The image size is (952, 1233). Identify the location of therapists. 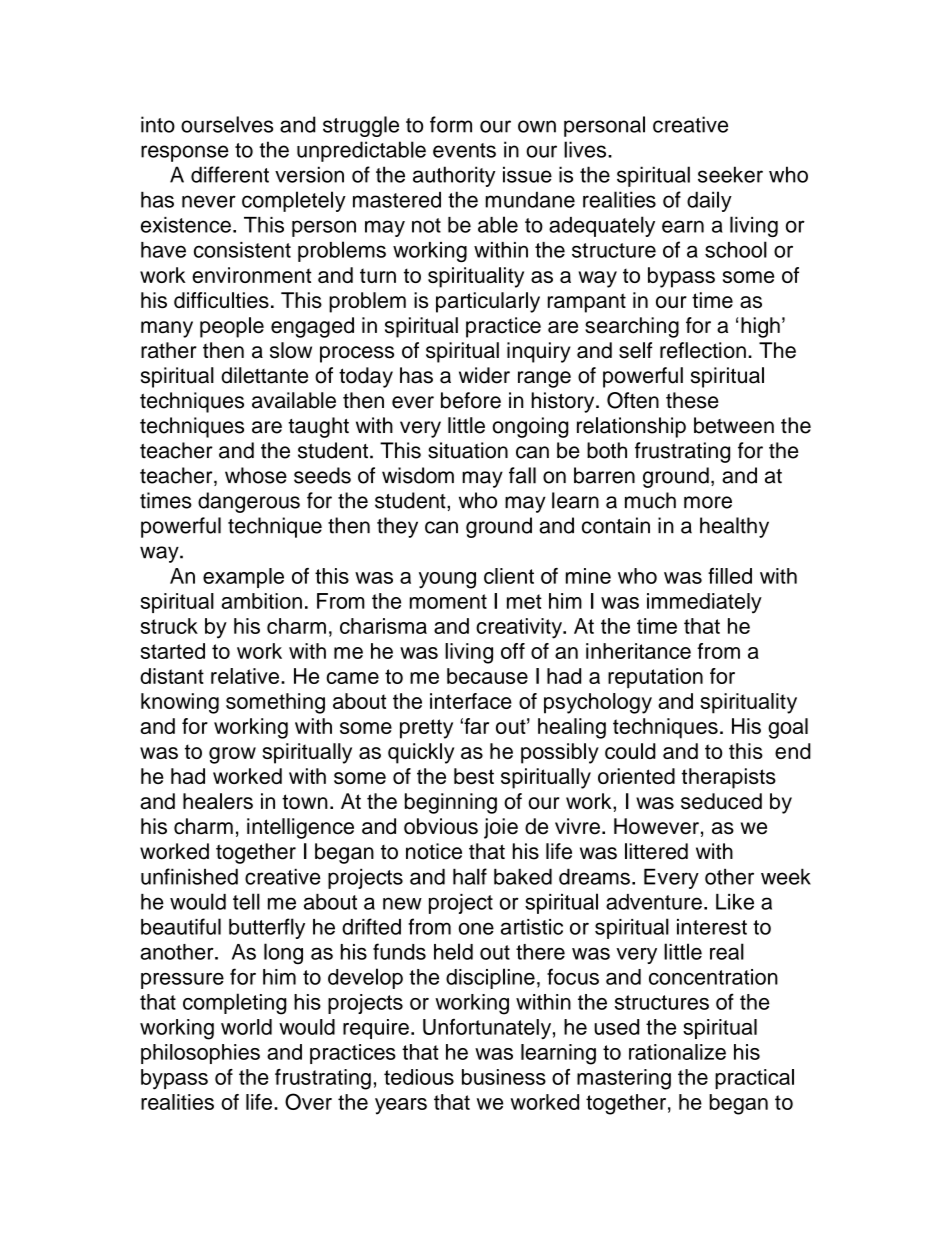
(728, 778).
